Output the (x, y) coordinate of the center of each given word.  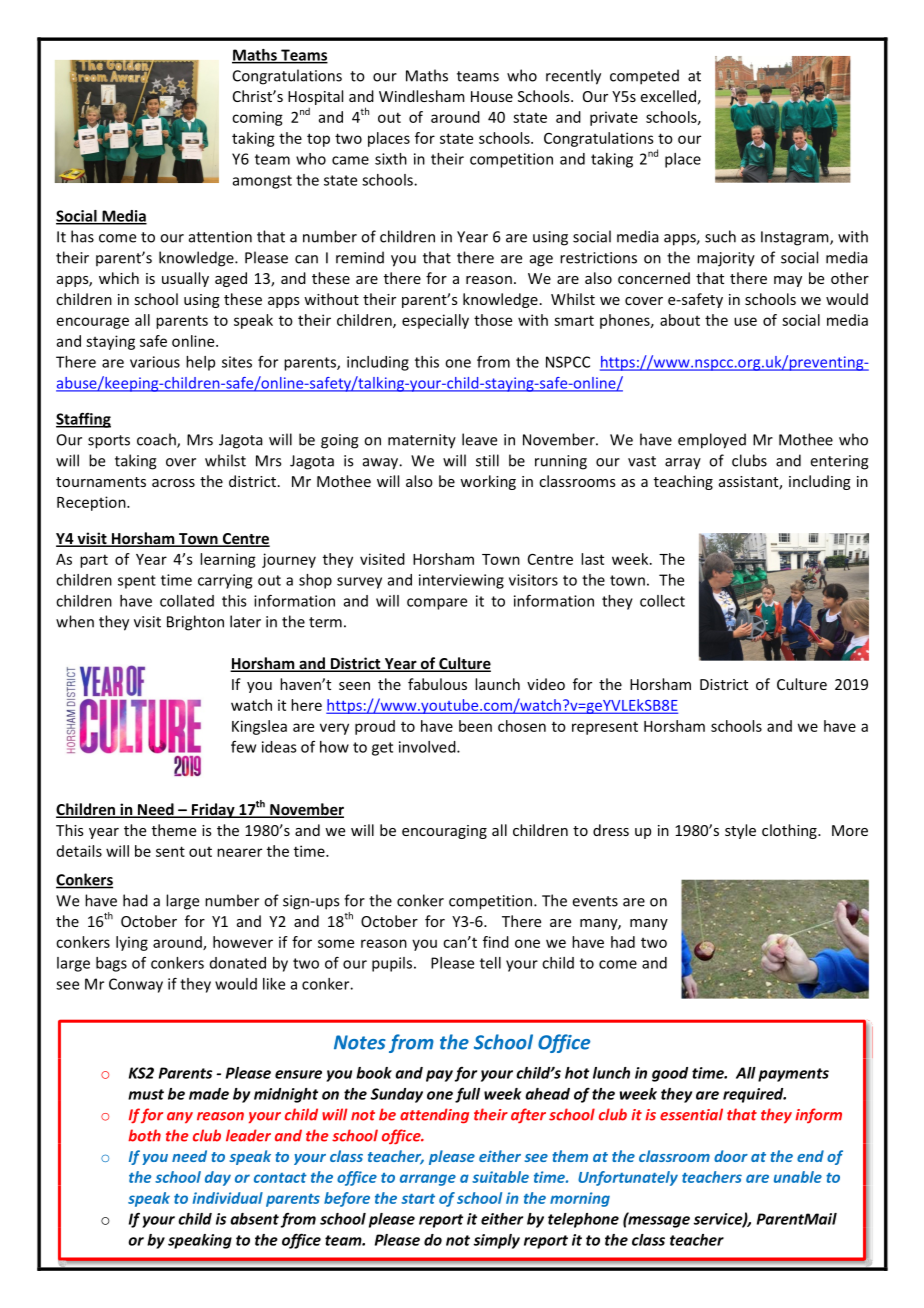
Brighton (195, 623)
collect (662, 601)
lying (132, 943)
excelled (668, 96)
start (418, 1199)
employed (712, 441)
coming (257, 118)
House (492, 96)
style (740, 831)
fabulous (437, 684)
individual (228, 1198)
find (496, 942)
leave (479, 439)
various (155, 362)
